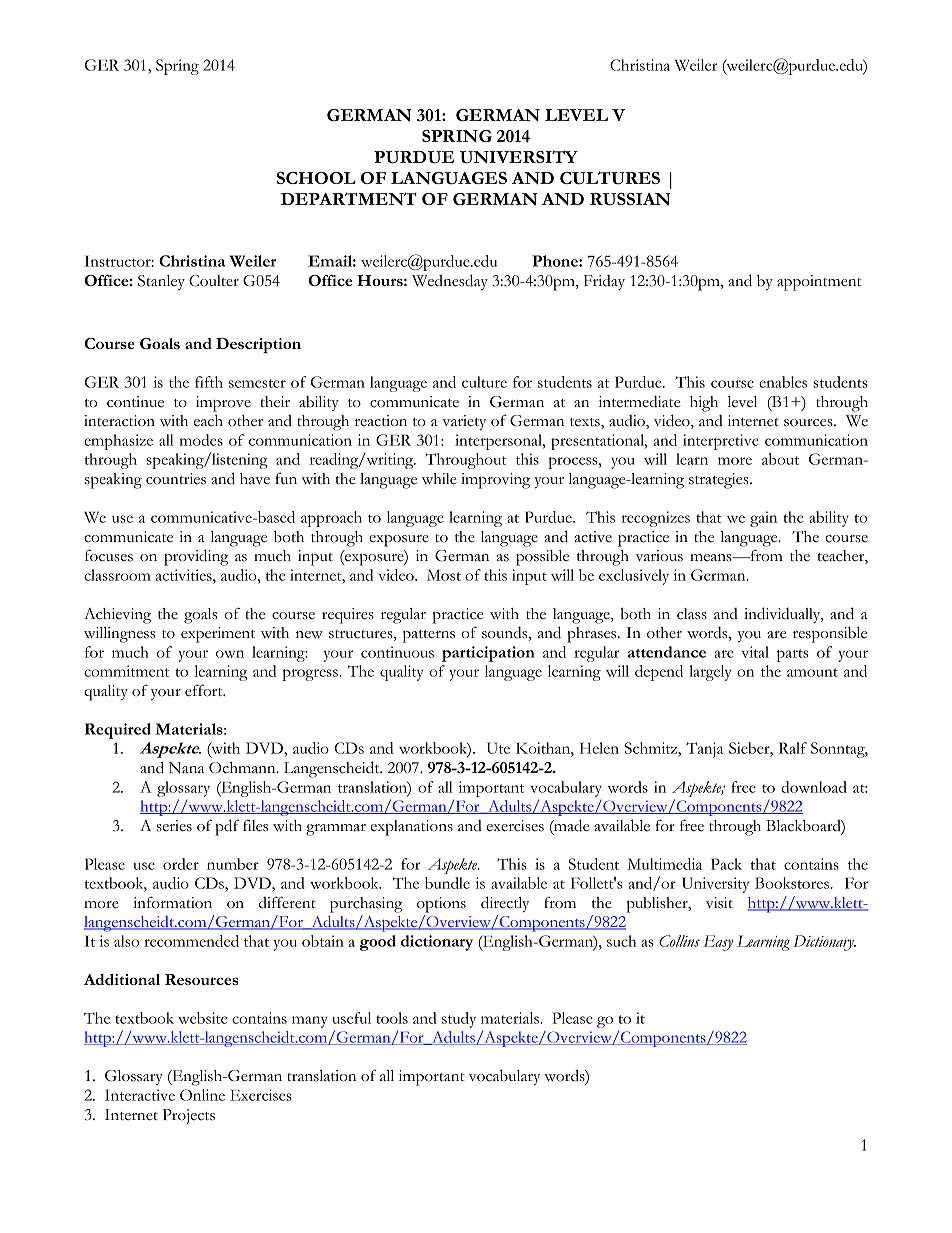 The width and height of the document is (952, 1233). What do you see at coordinates (459, 1020) in the document?
I see `study` at bounding box center [459, 1020].
